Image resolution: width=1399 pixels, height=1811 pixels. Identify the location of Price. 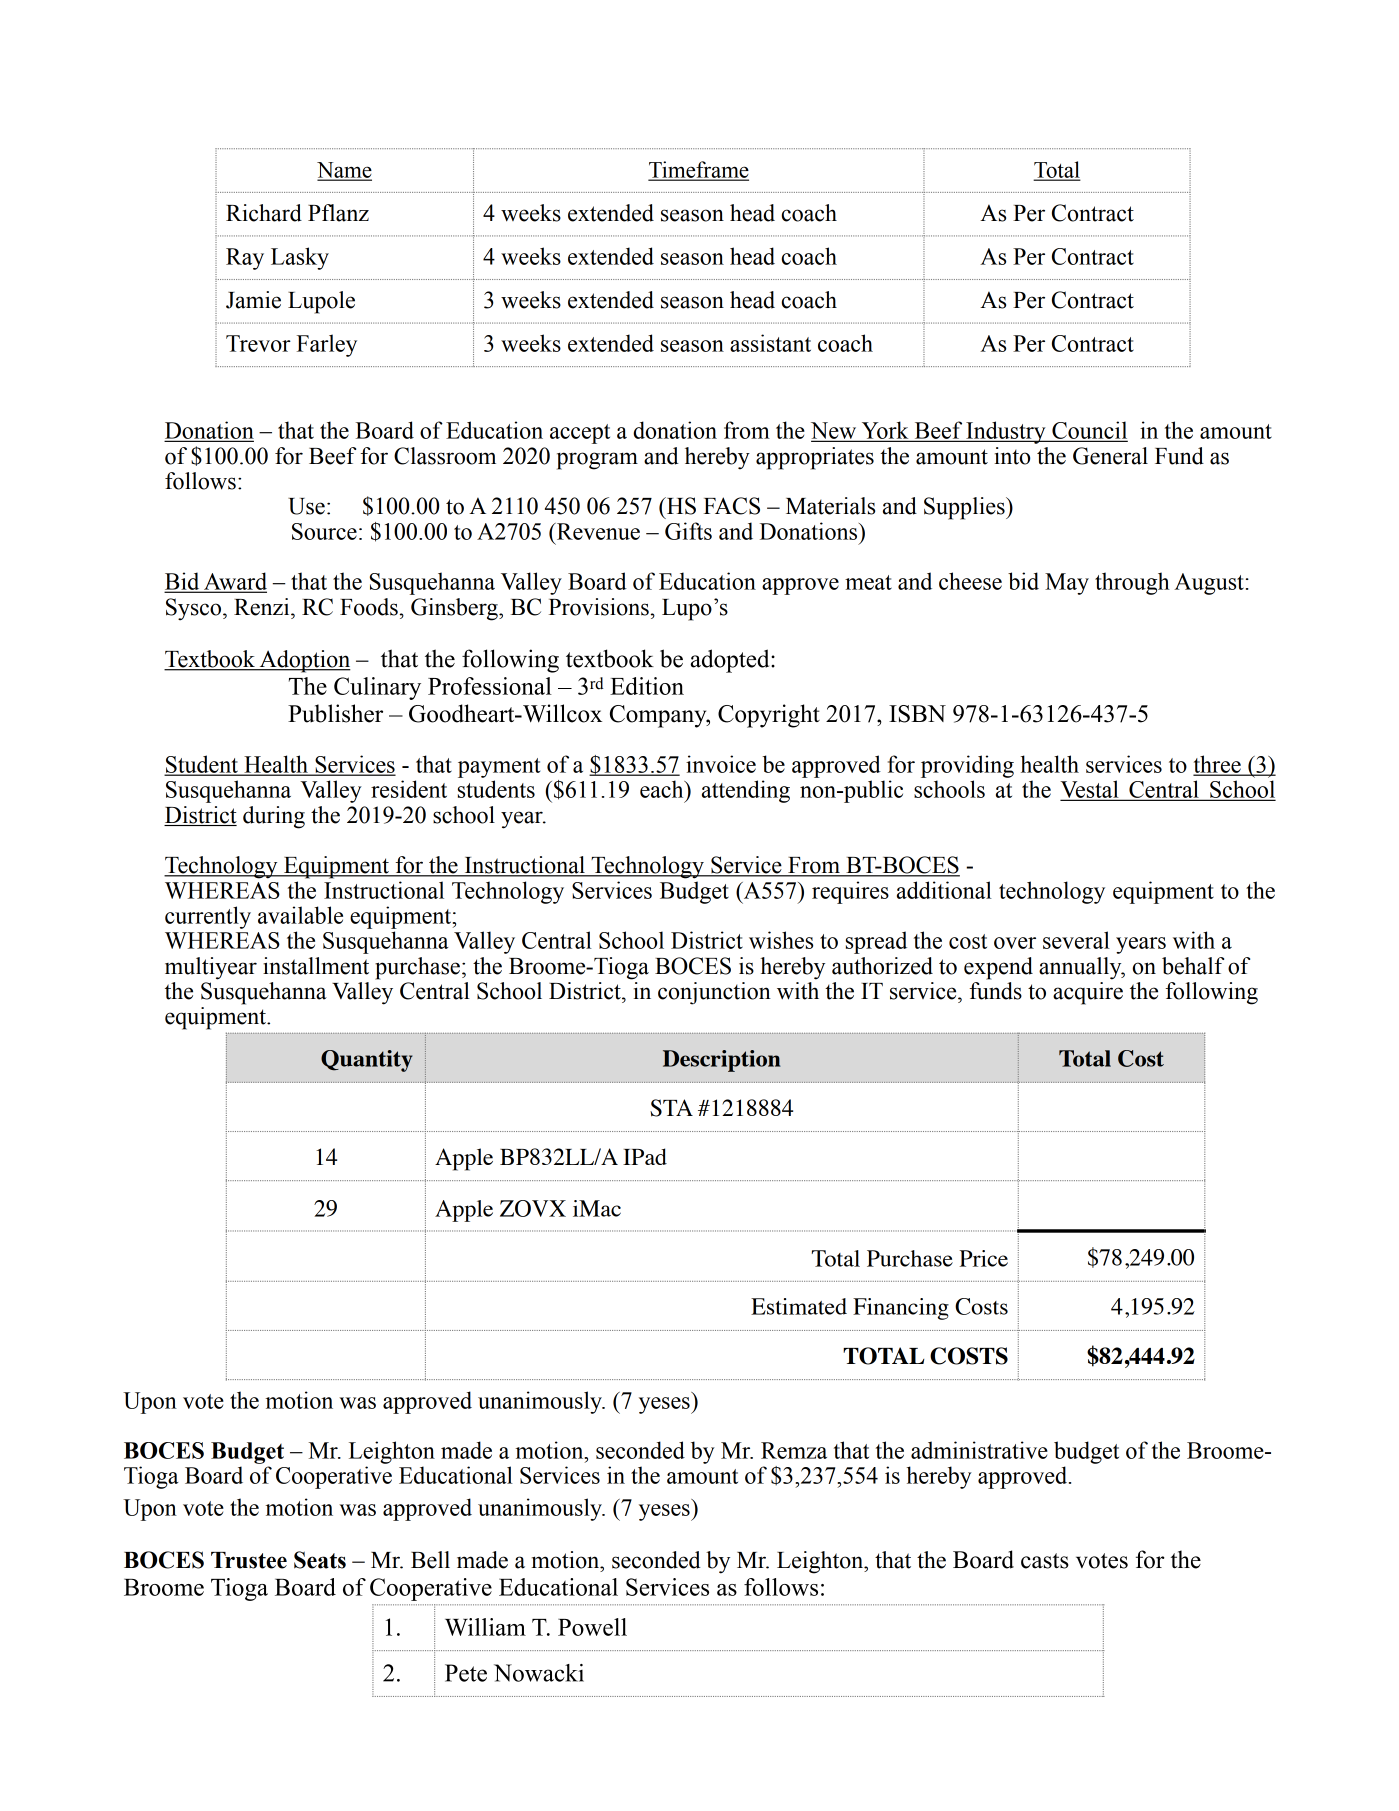
(983, 1258).
